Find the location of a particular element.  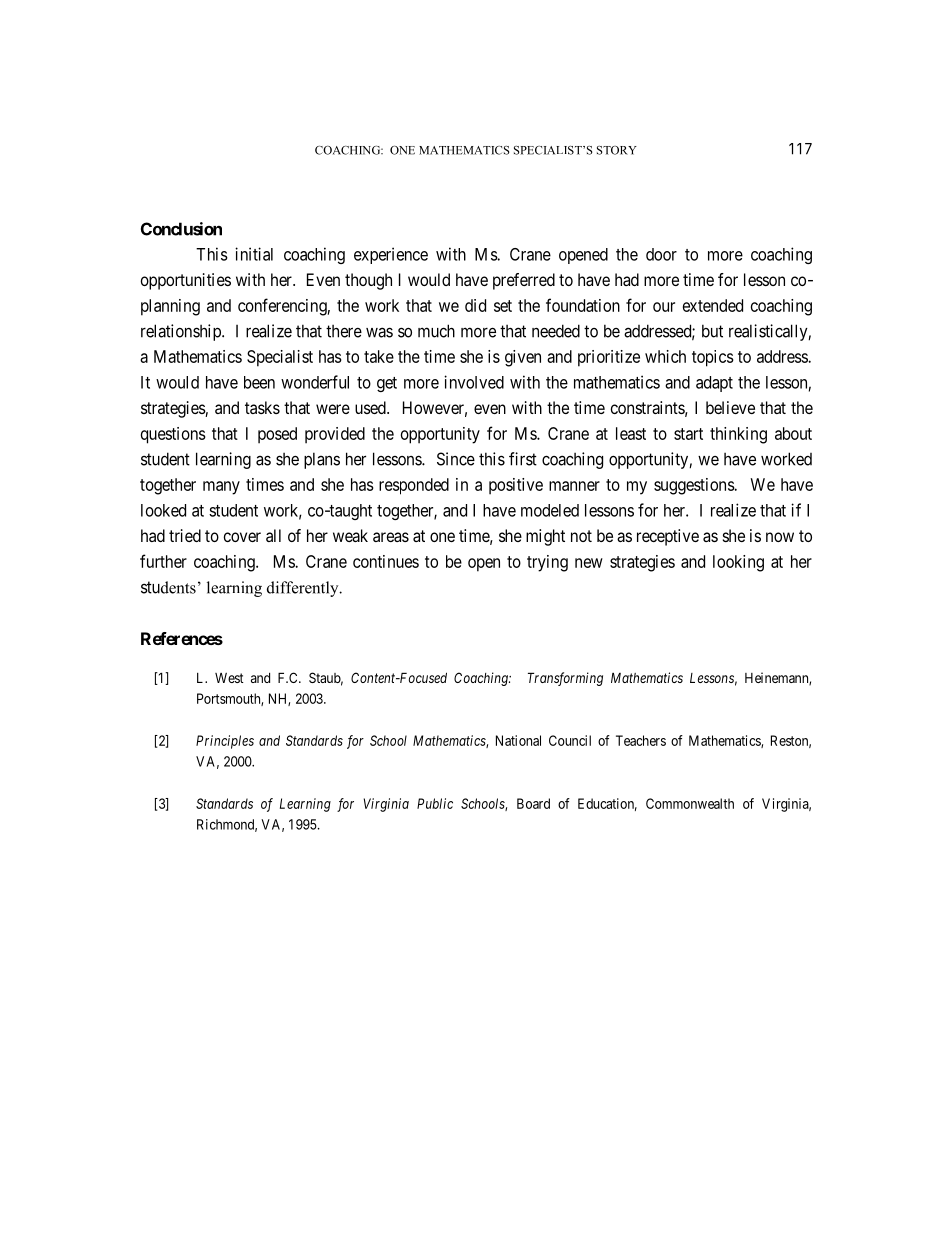

Since is located at coordinates (456, 459).
